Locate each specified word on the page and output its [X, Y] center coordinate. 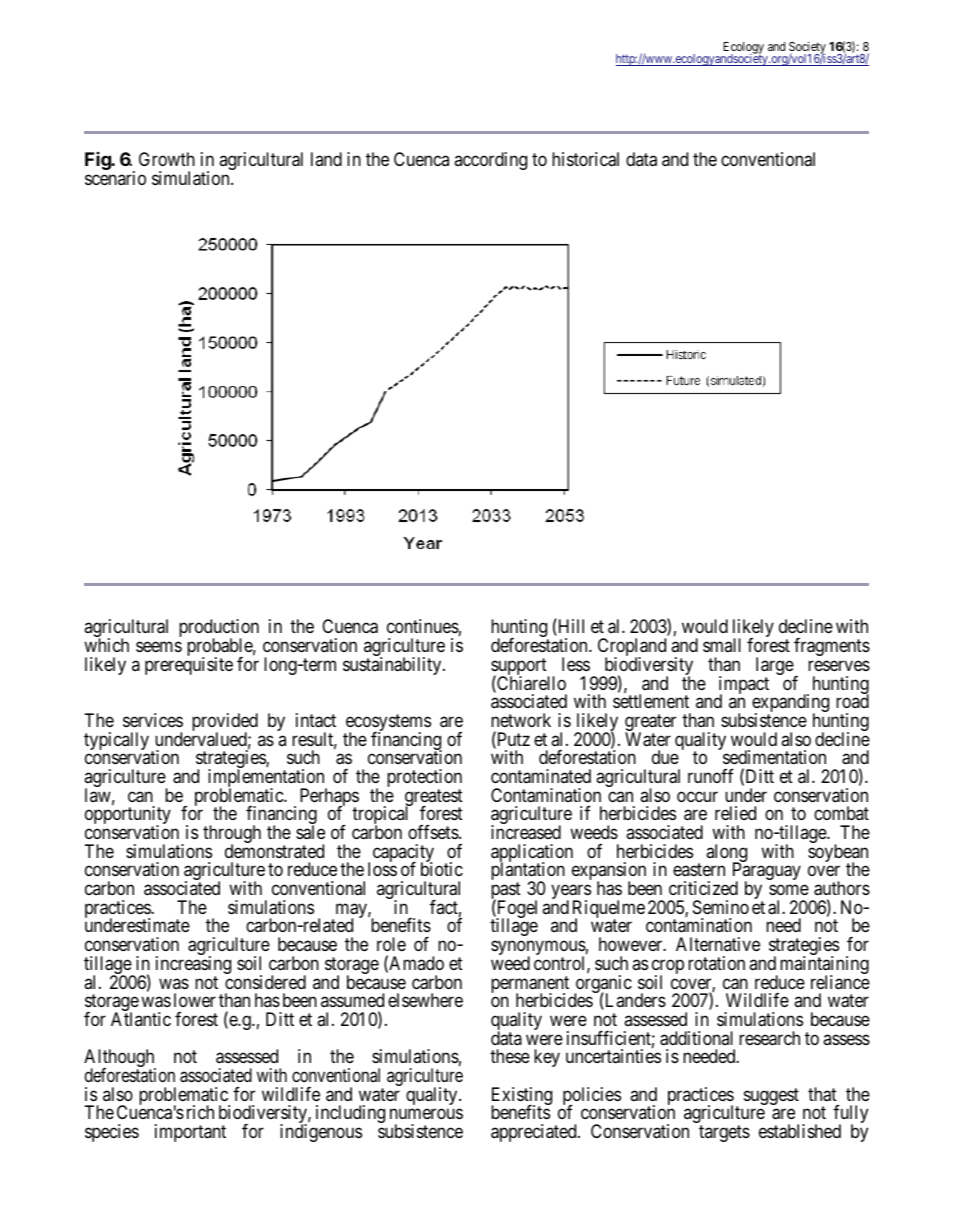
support [520, 668]
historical [585, 159]
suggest [771, 1096]
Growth [167, 159]
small [722, 645]
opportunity [128, 816]
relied [735, 813]
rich [200, 1112]
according [490, 161]
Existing [521, 1097]
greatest [434, 799]
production [219, 629]
